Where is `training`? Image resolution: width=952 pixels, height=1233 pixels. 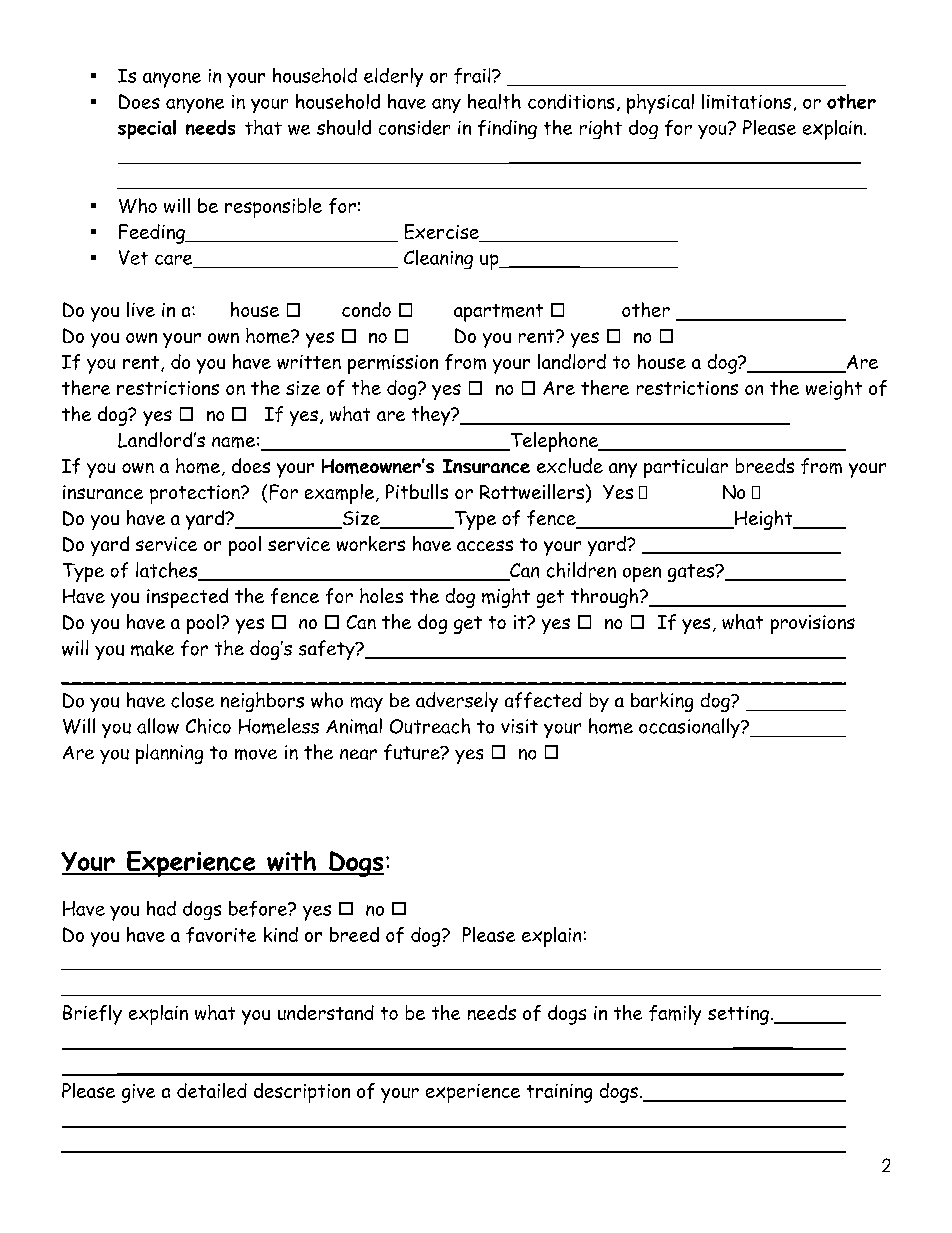 training is located at coordinates (559, 1093).
